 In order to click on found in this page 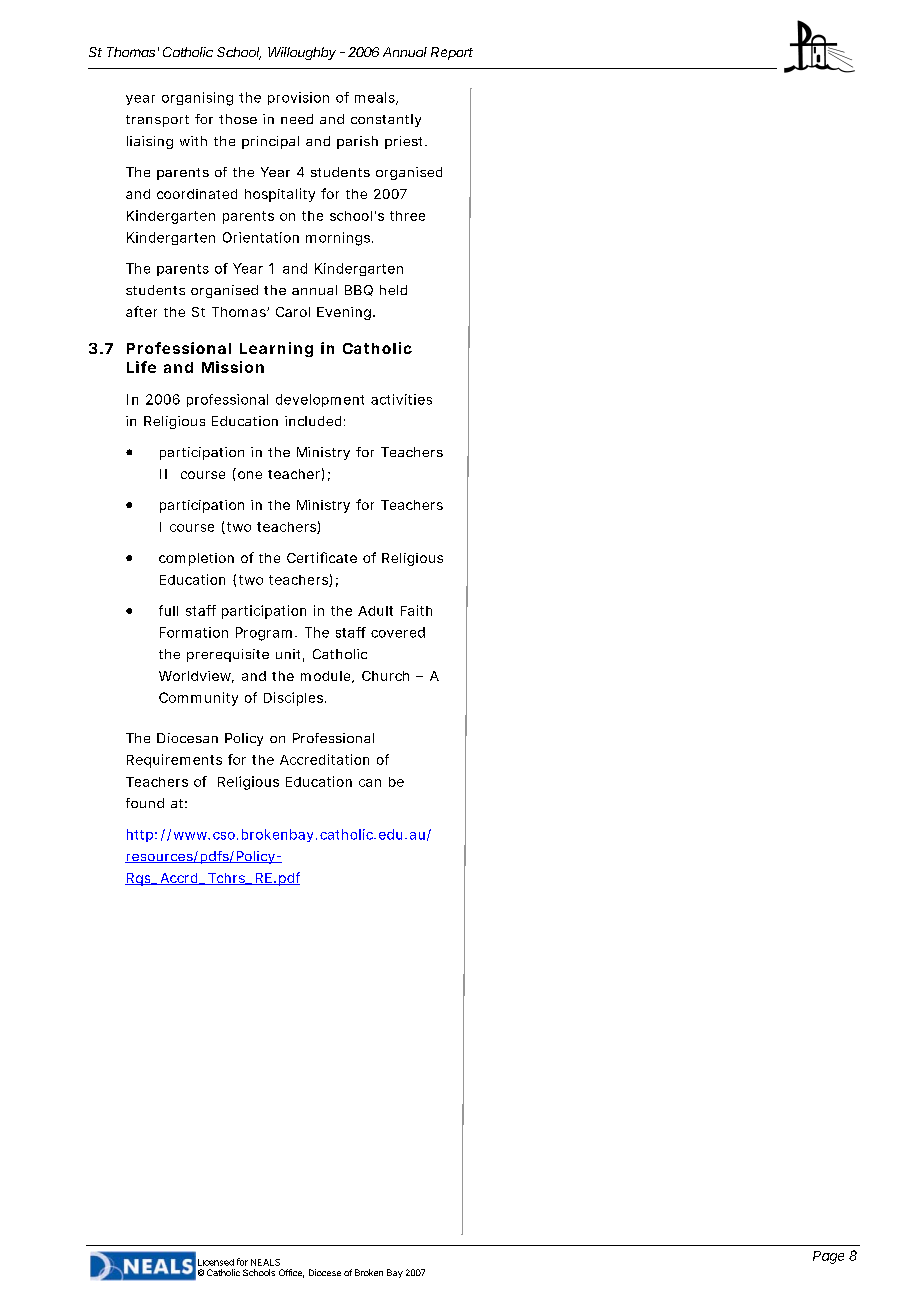, I will do `click(145, 803)`.
